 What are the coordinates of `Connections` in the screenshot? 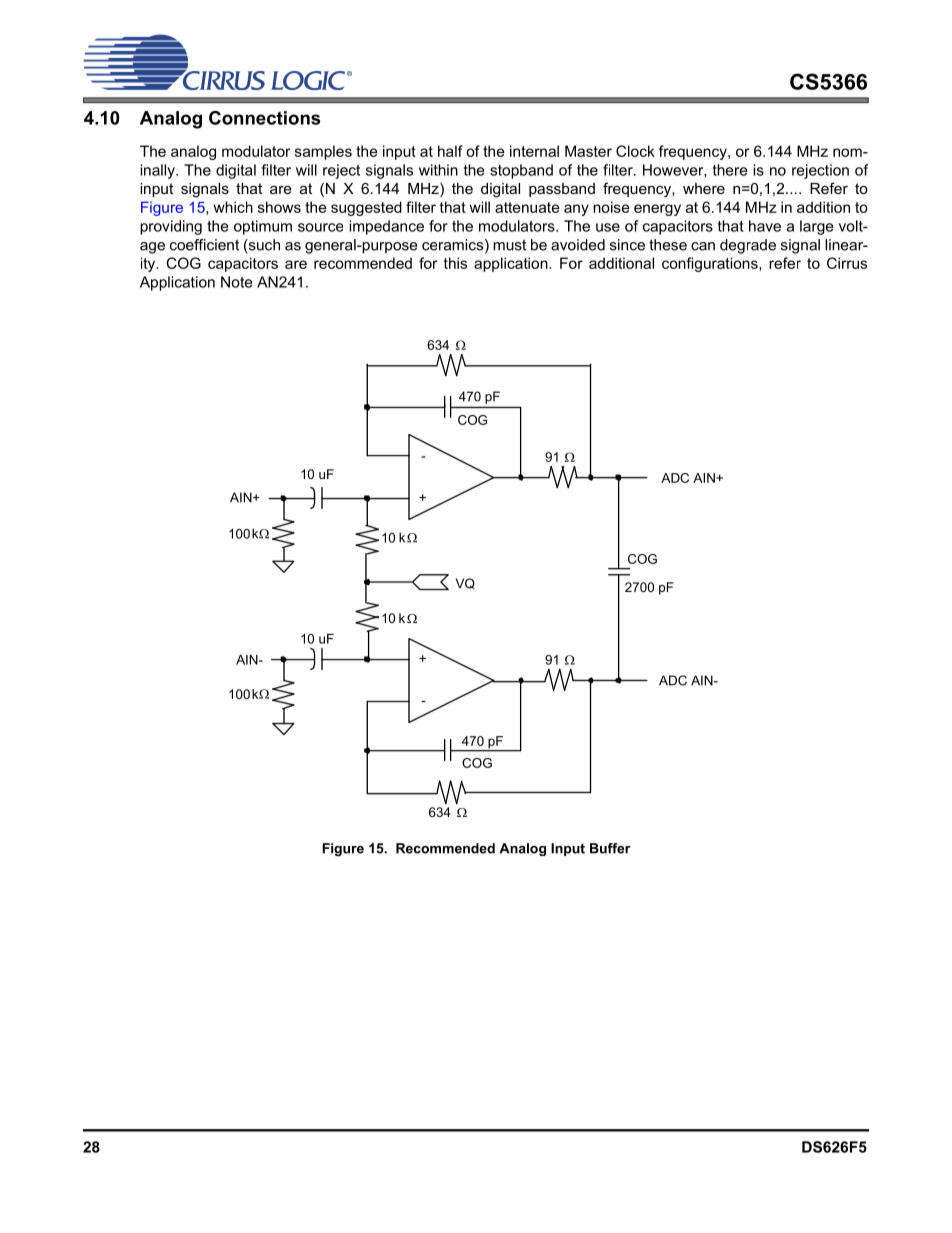 It's located at (265, 118).
